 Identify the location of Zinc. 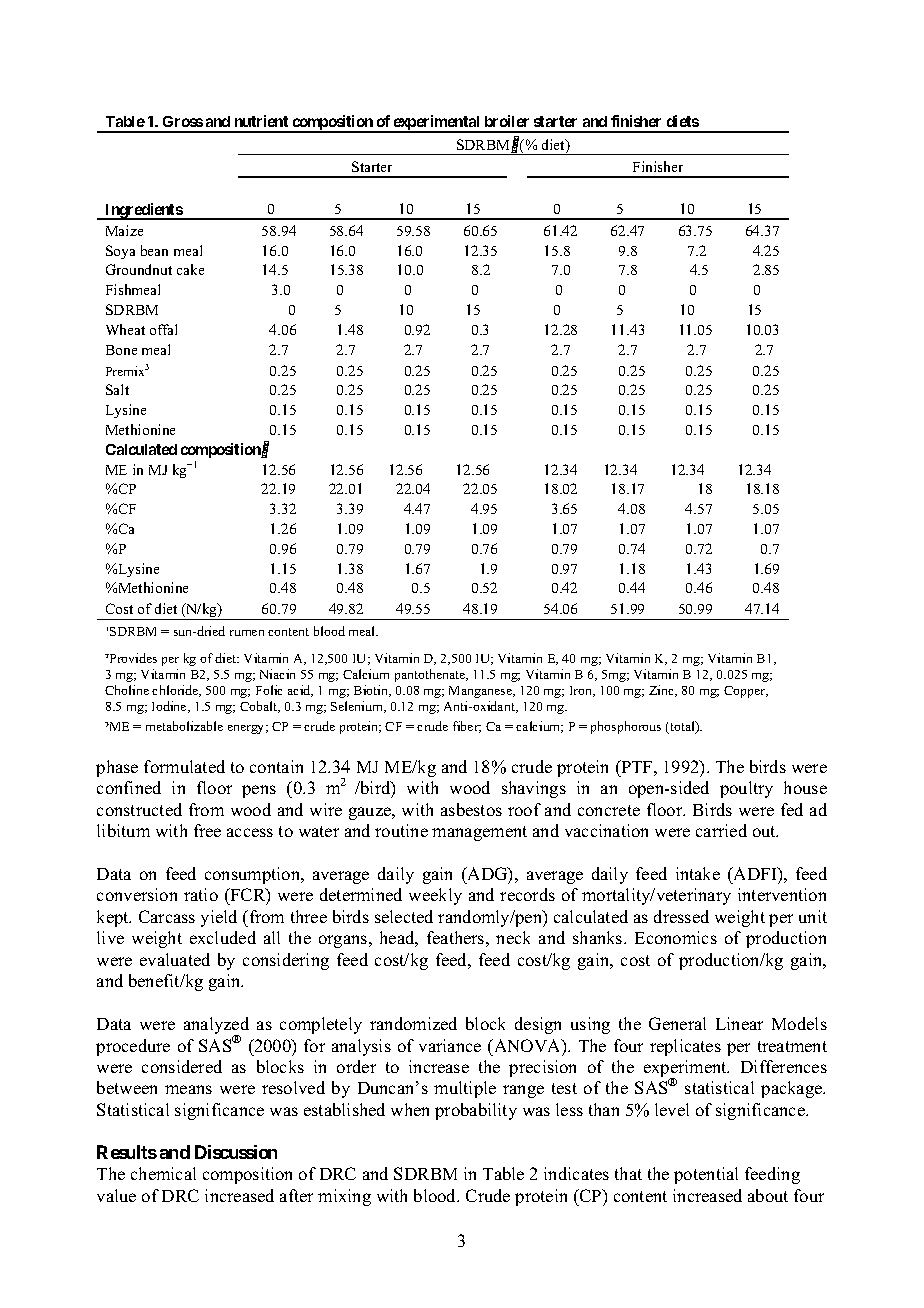
(663, 691).
